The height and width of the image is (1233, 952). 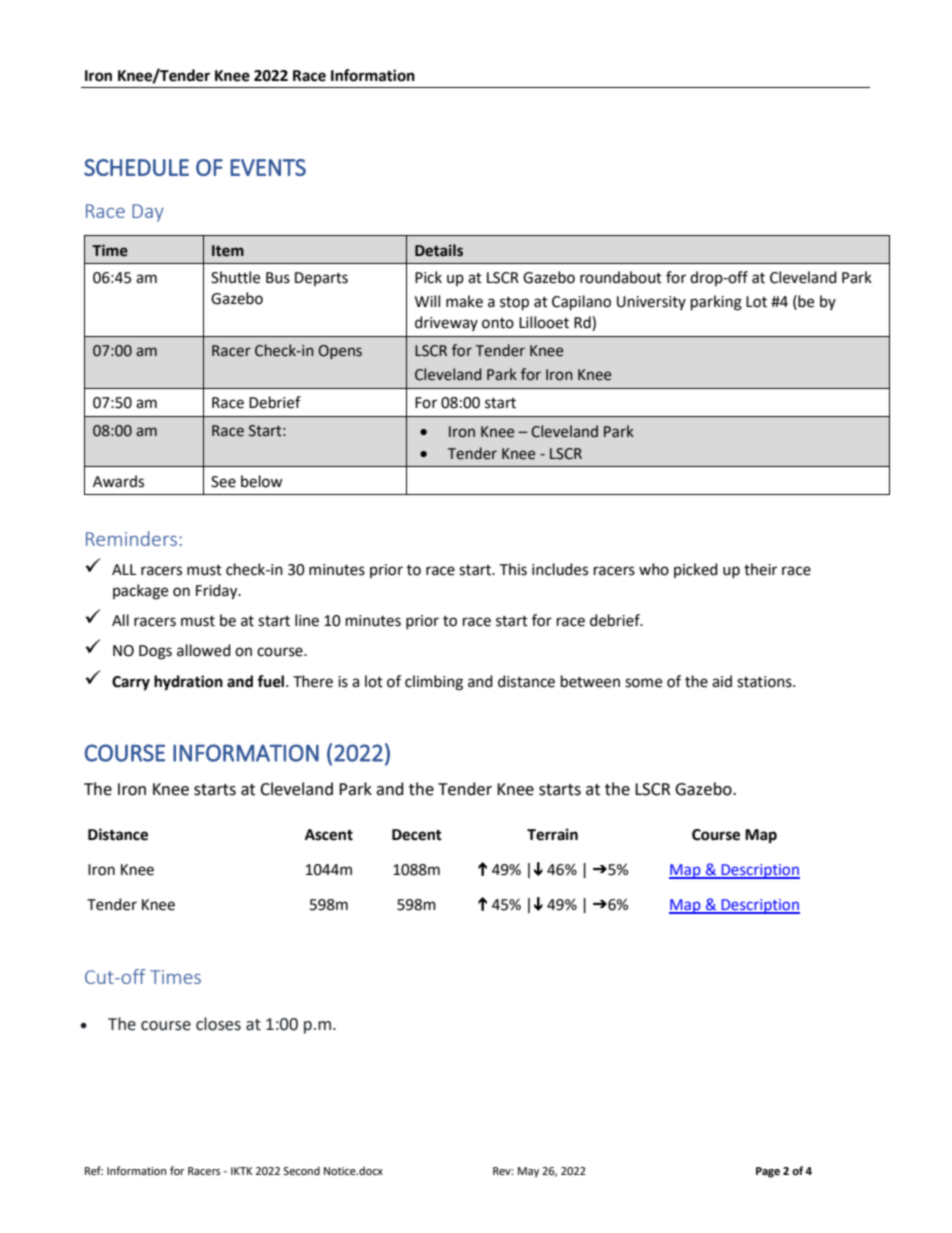 I want to click on SCHEDULE, so click(x=136, y=167).
